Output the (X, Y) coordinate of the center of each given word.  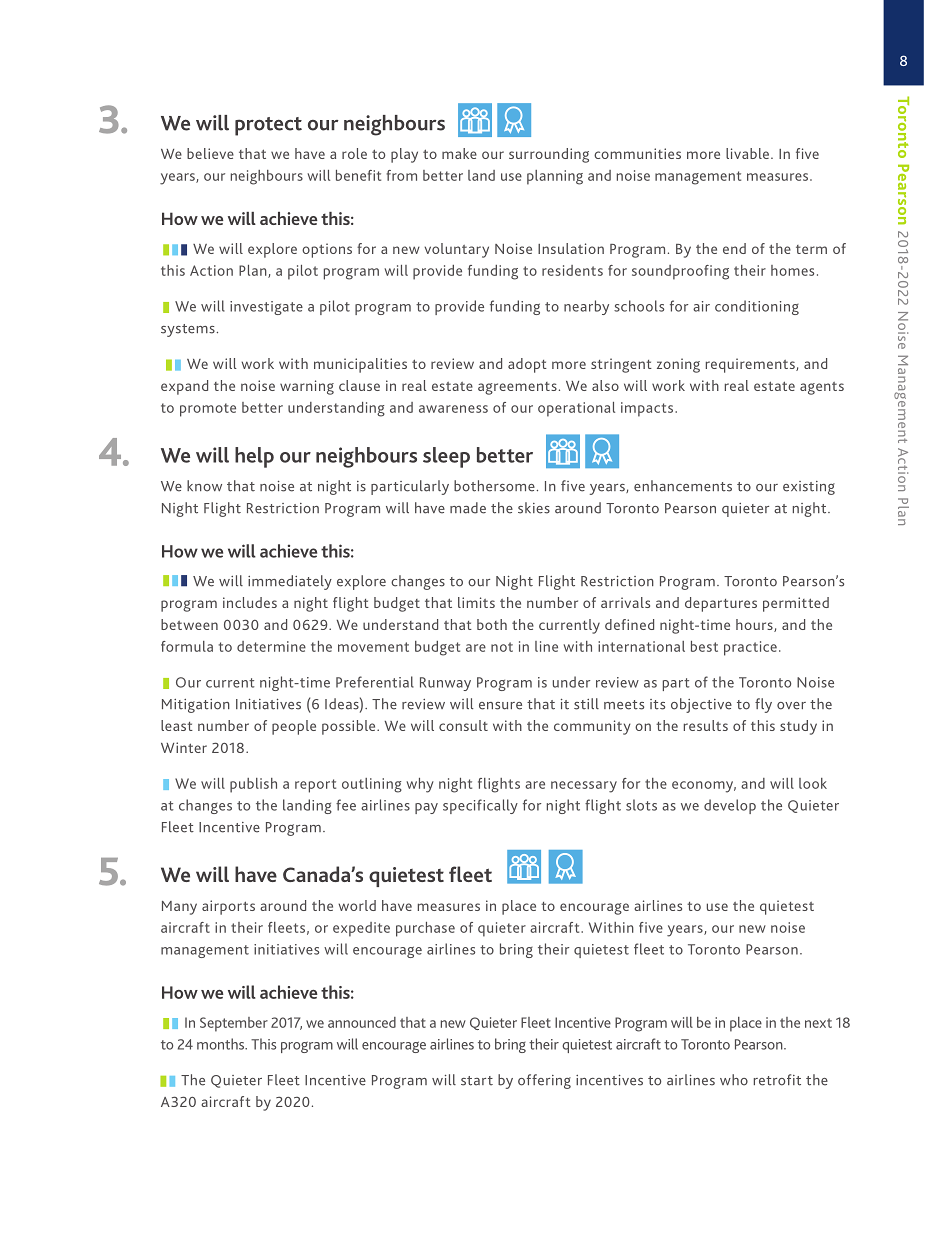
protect (268, 126)
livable (749, 153)
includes (250, 602)
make (459, 153)
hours (755, 625)
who (734, 1080)
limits (476, 602)
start (477, 1081)
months (221, 1044)
